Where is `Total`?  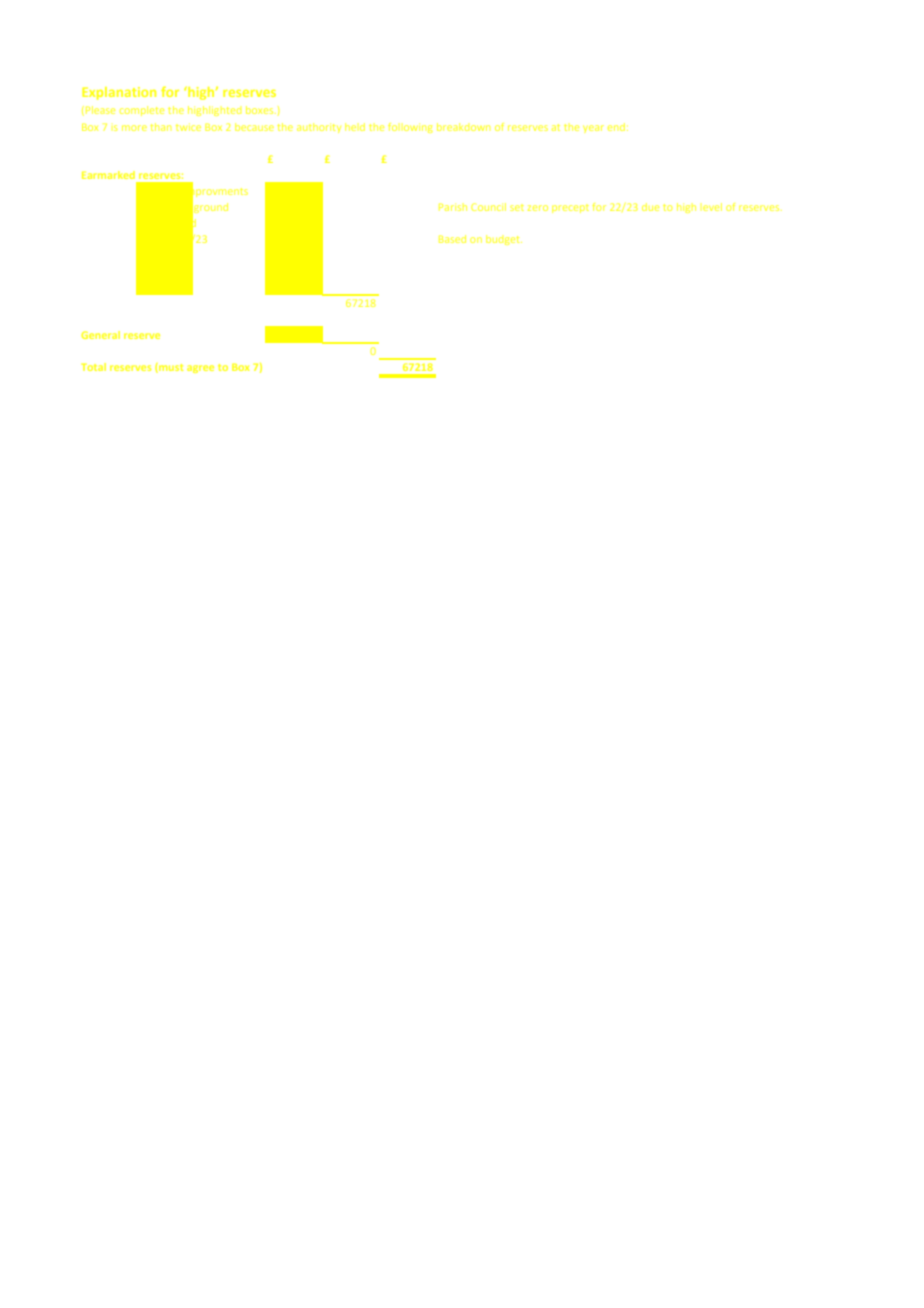
Total is located at coordinates (93, 367).
